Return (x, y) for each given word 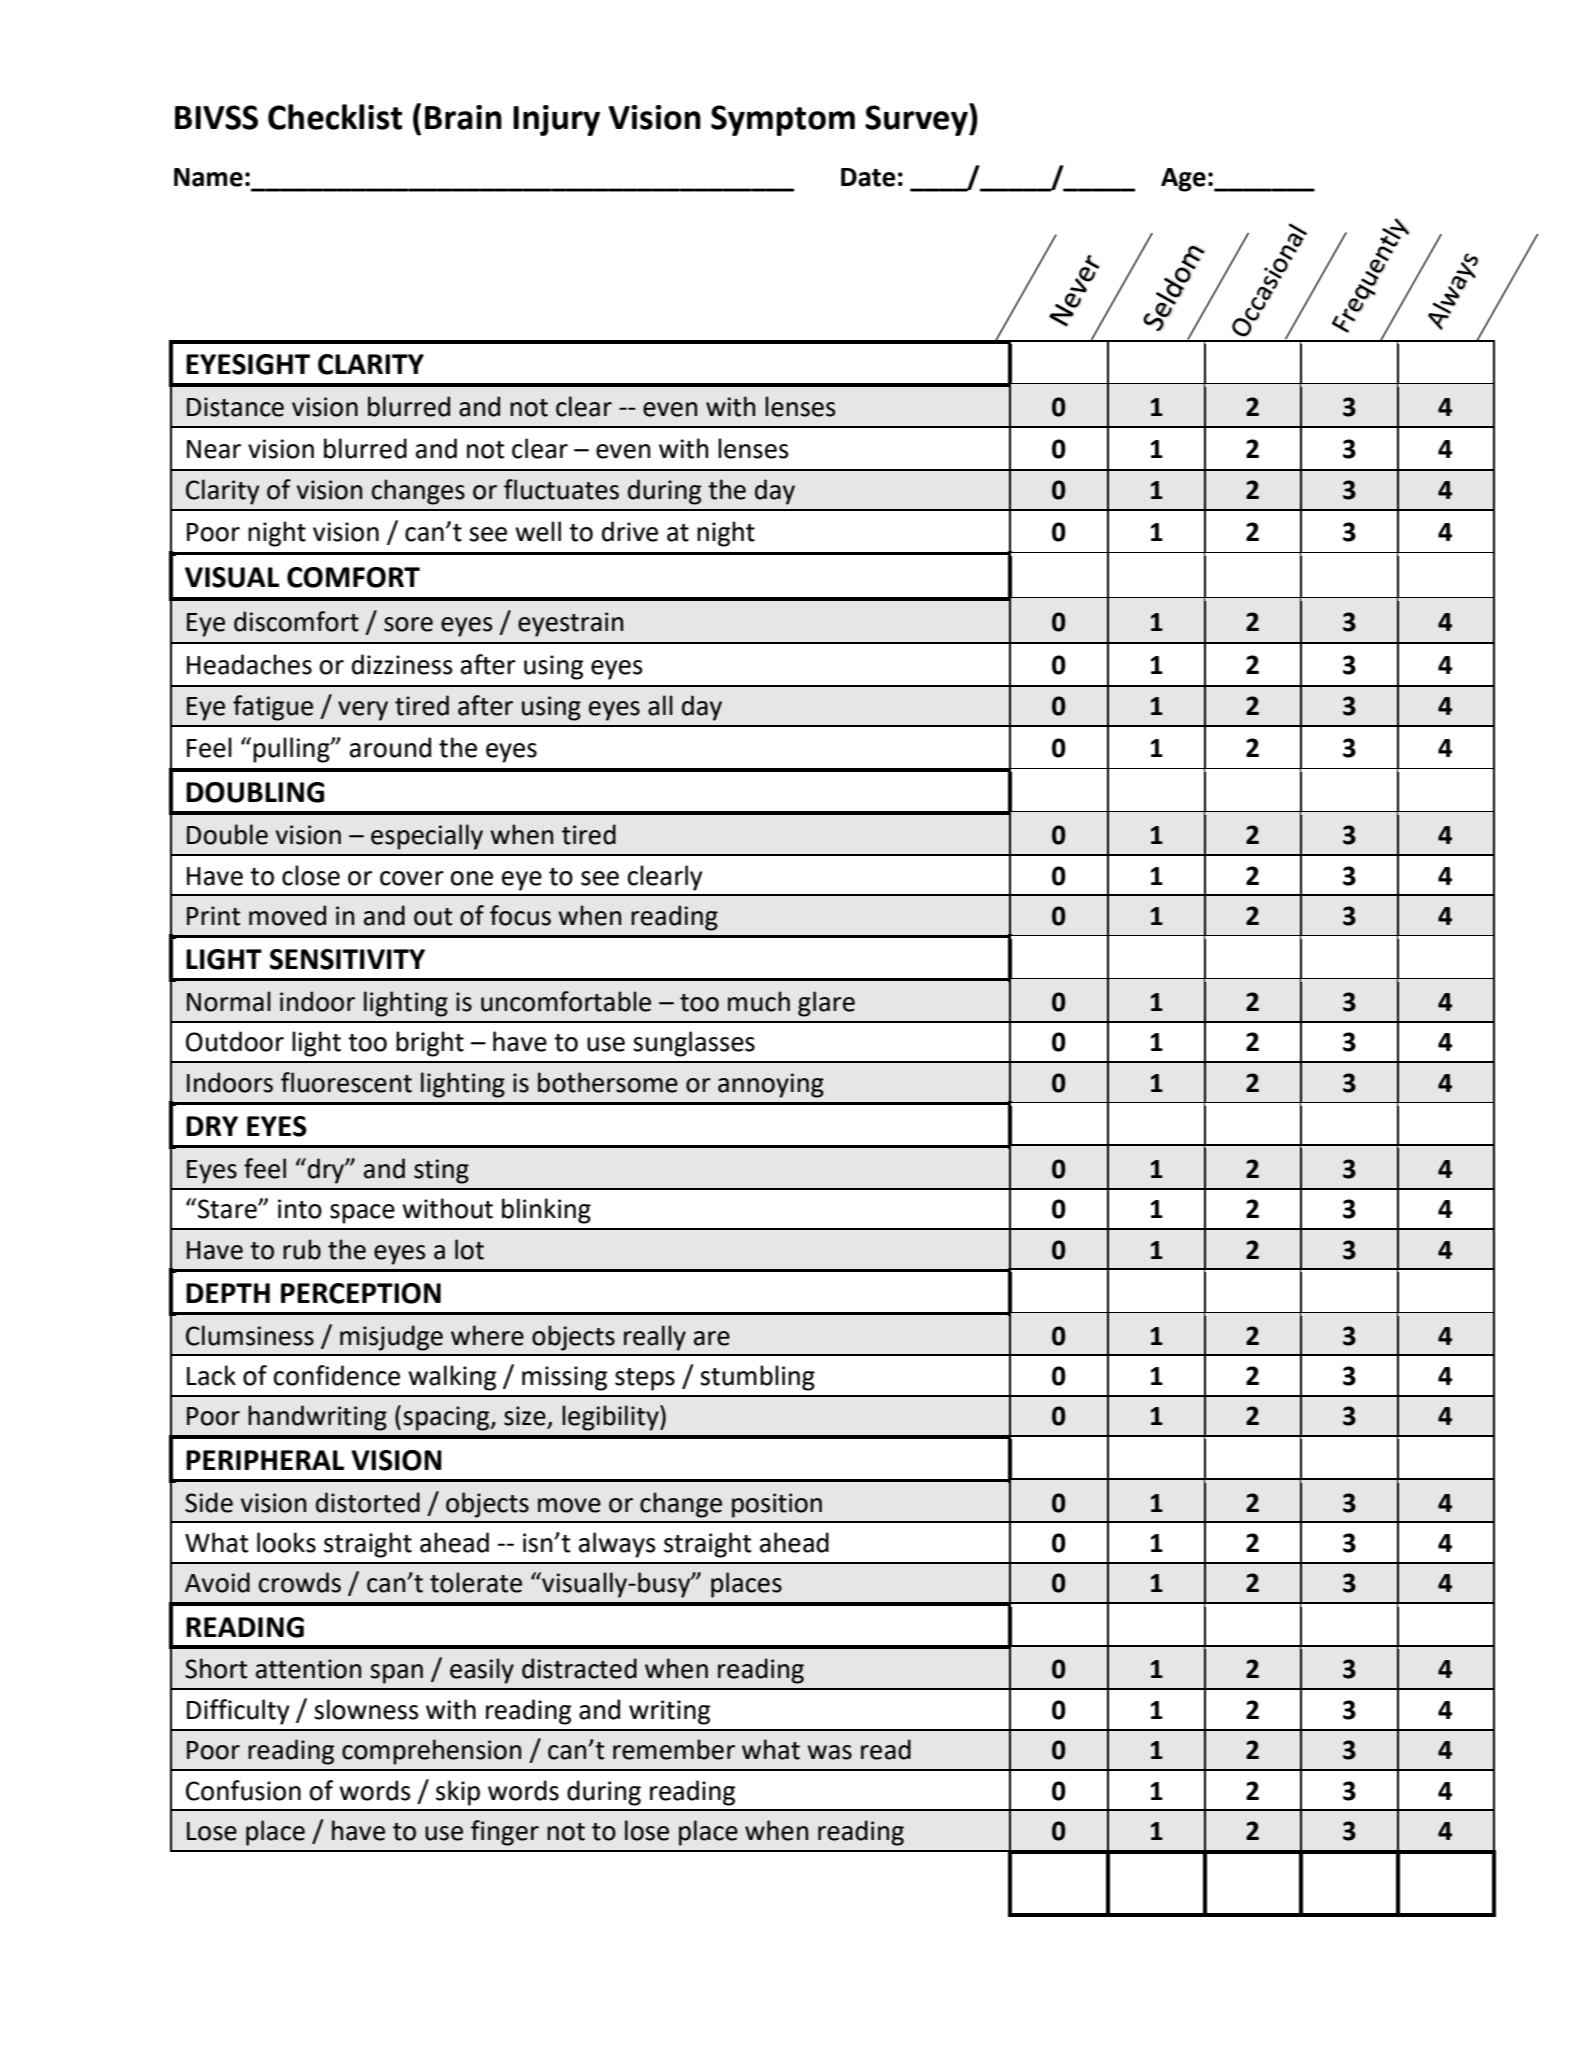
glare (826, 1004)
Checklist (335, 117)
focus (520, 915)
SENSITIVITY (347, 959)
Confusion (243, 1790)
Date (868, 177)
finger (505, 1833)
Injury (556, 120)
